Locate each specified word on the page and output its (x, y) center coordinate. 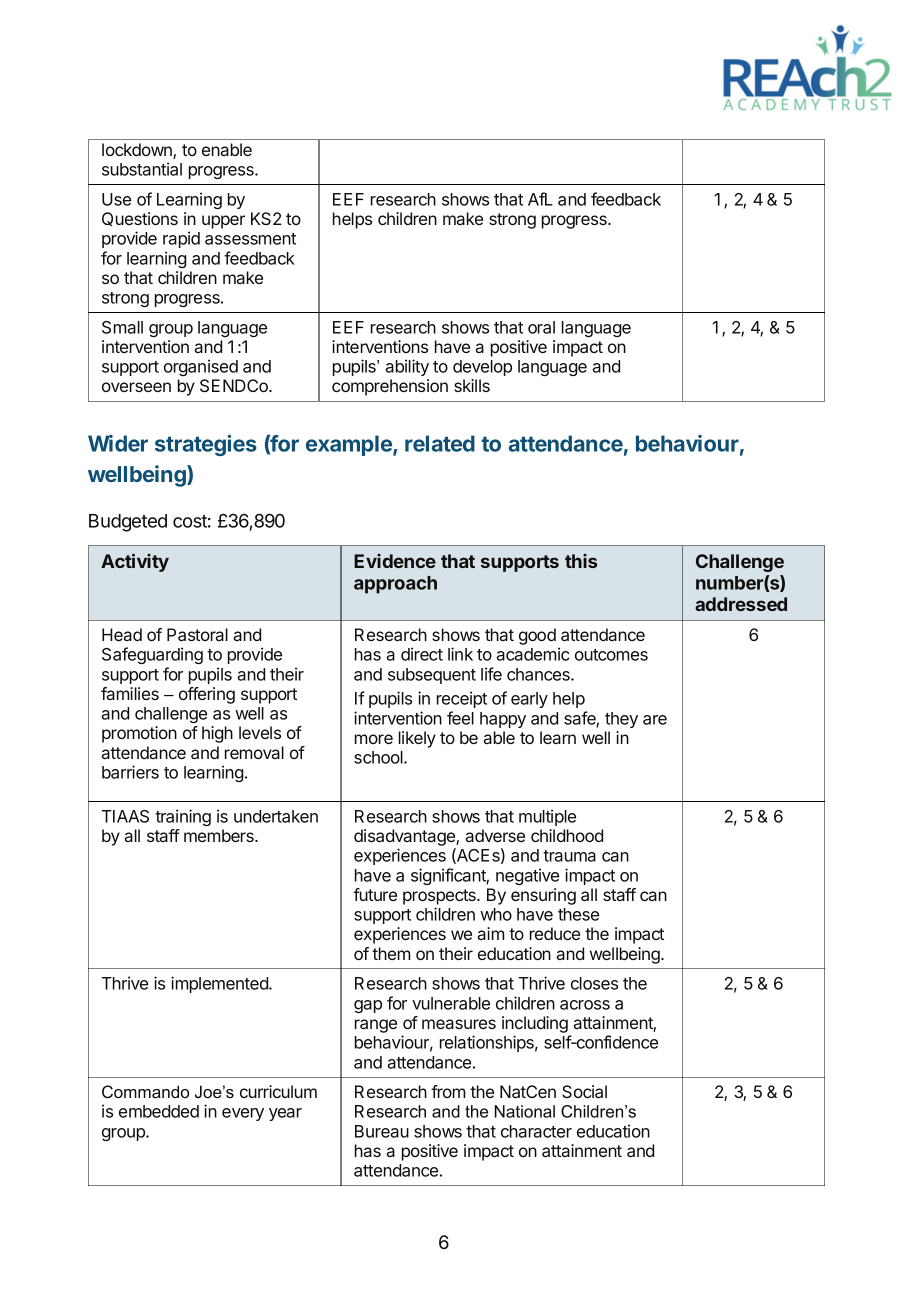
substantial (142, 169)
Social (584, 1091)
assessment (250, 239)
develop (482, 368)
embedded (159, 1111)
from (448, 1091)
